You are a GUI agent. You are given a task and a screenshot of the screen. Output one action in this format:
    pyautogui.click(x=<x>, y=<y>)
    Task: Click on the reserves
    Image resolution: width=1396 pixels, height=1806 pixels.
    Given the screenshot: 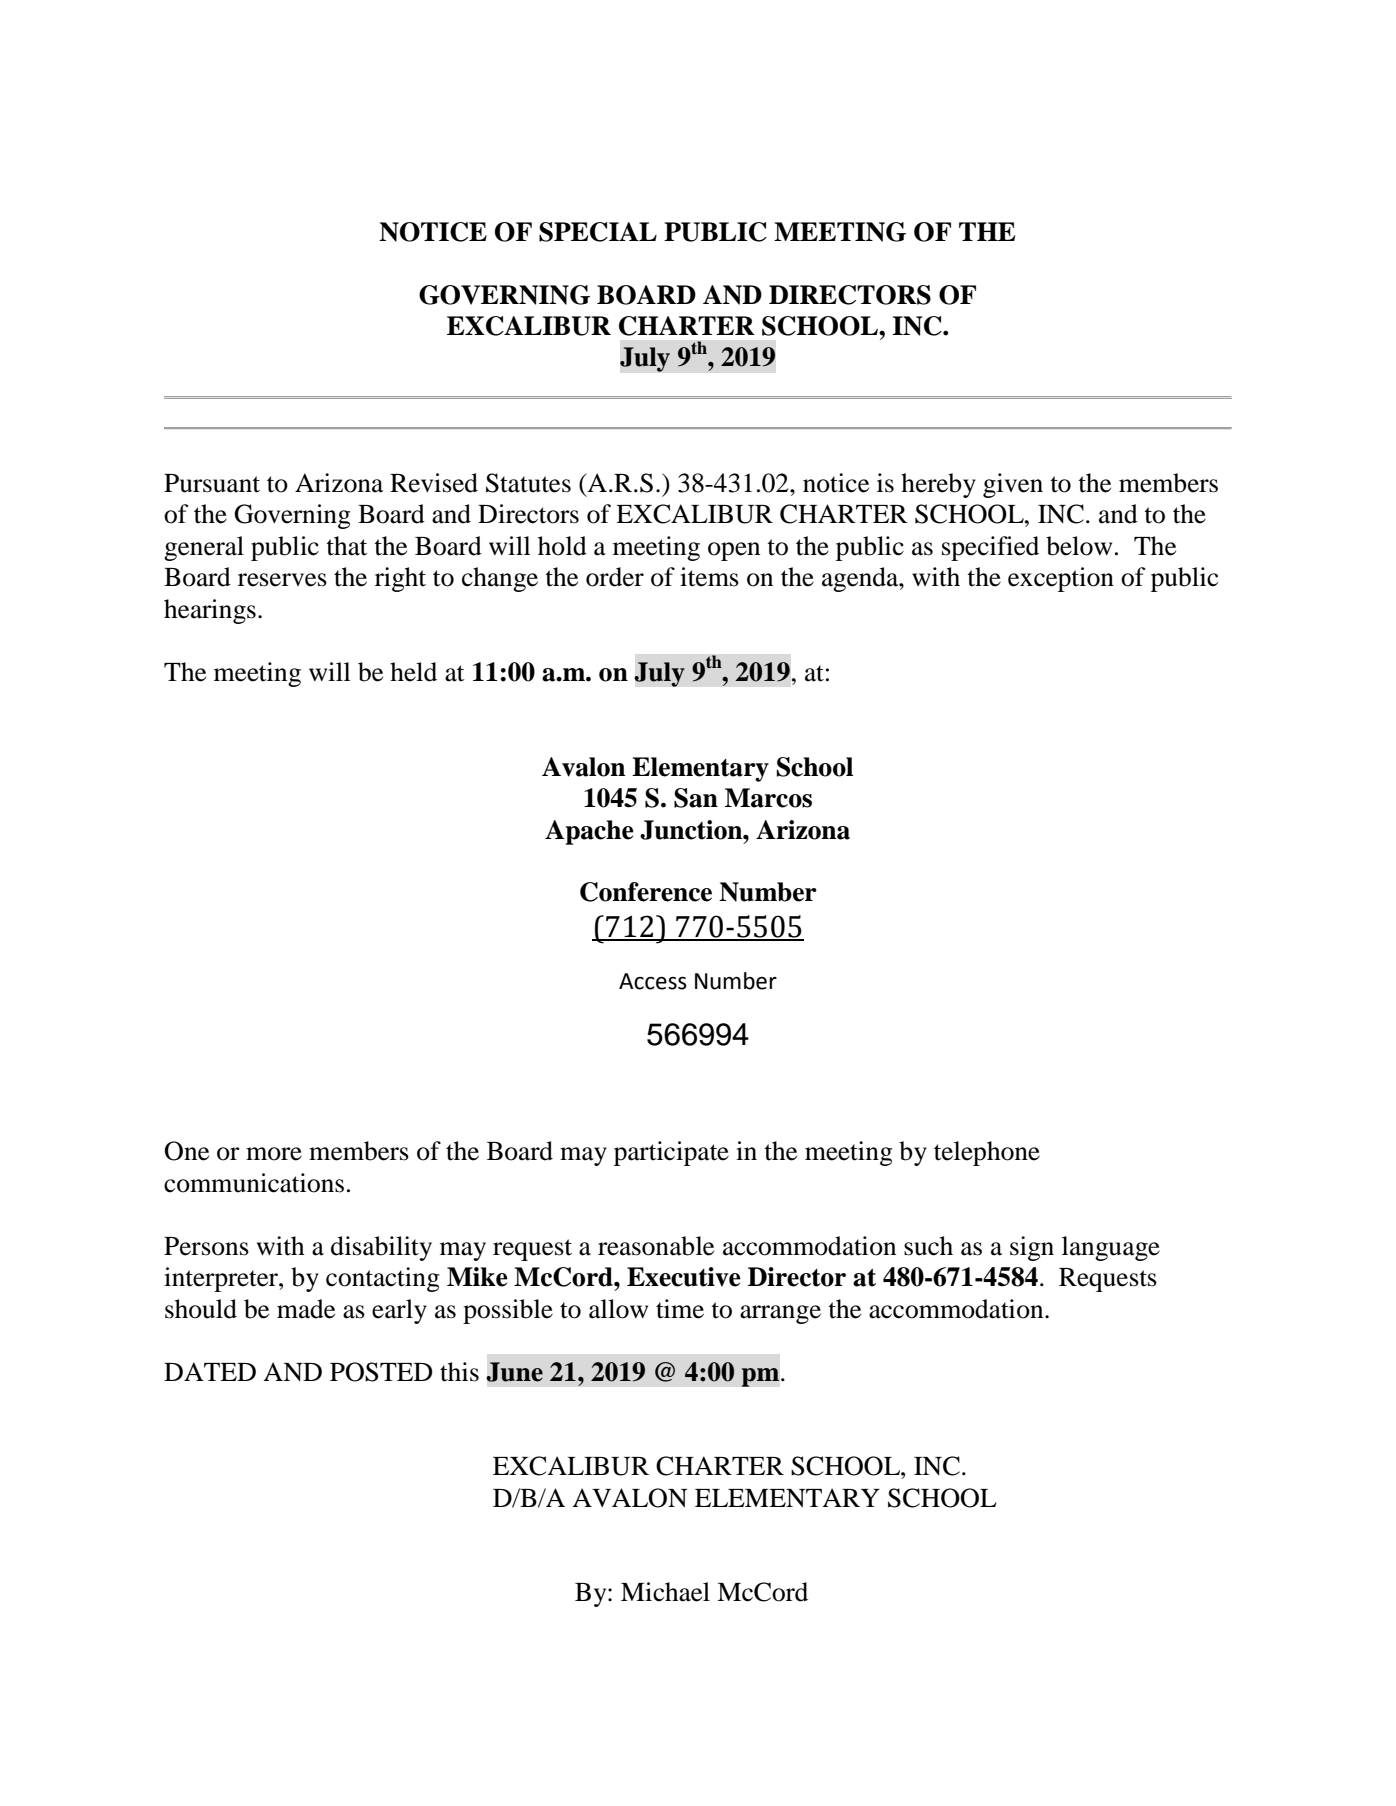 What is the action you would take?
    pyautogui.click(x=282, y=580)
